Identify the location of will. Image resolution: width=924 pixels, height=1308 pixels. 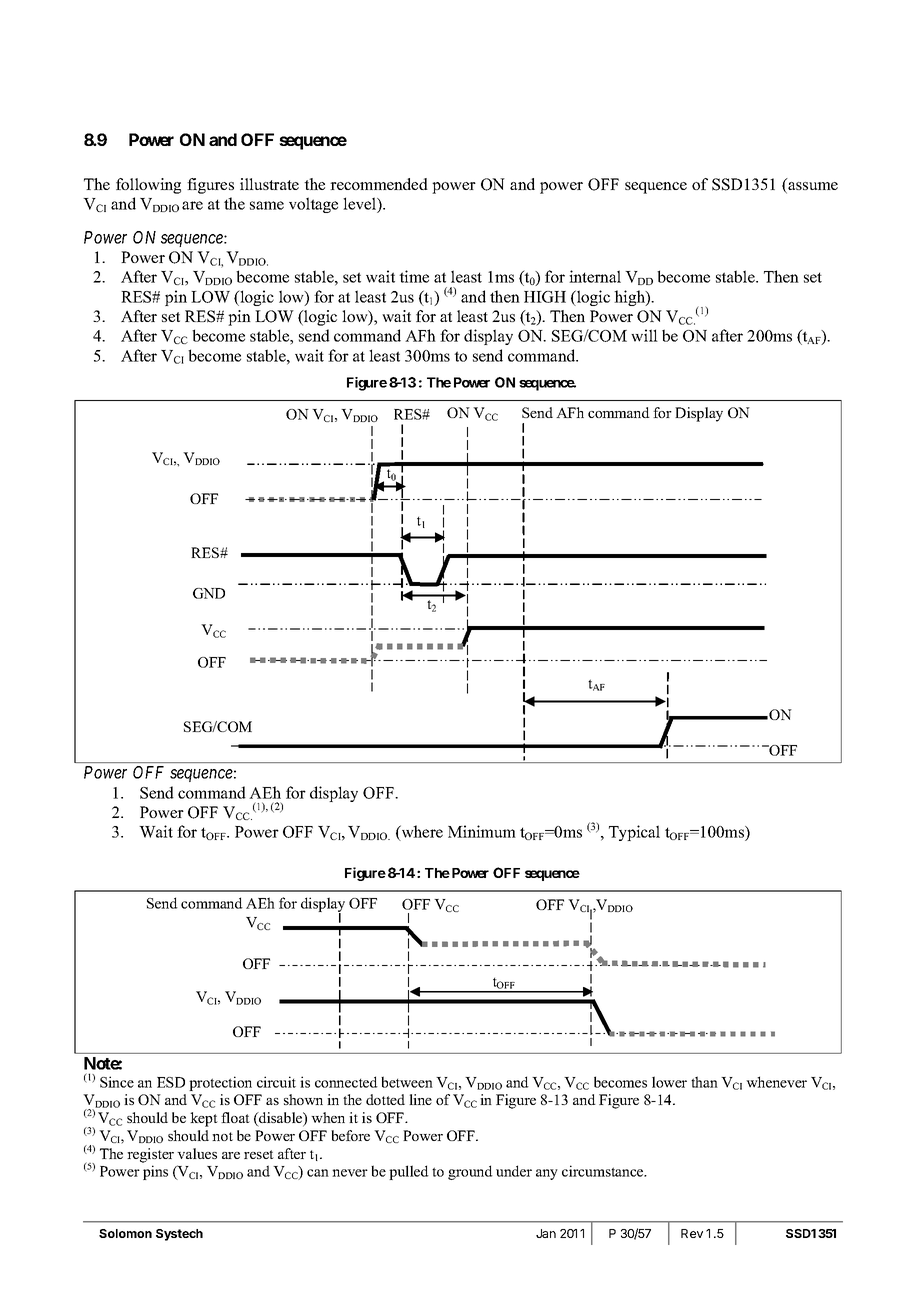
(644, 335).
